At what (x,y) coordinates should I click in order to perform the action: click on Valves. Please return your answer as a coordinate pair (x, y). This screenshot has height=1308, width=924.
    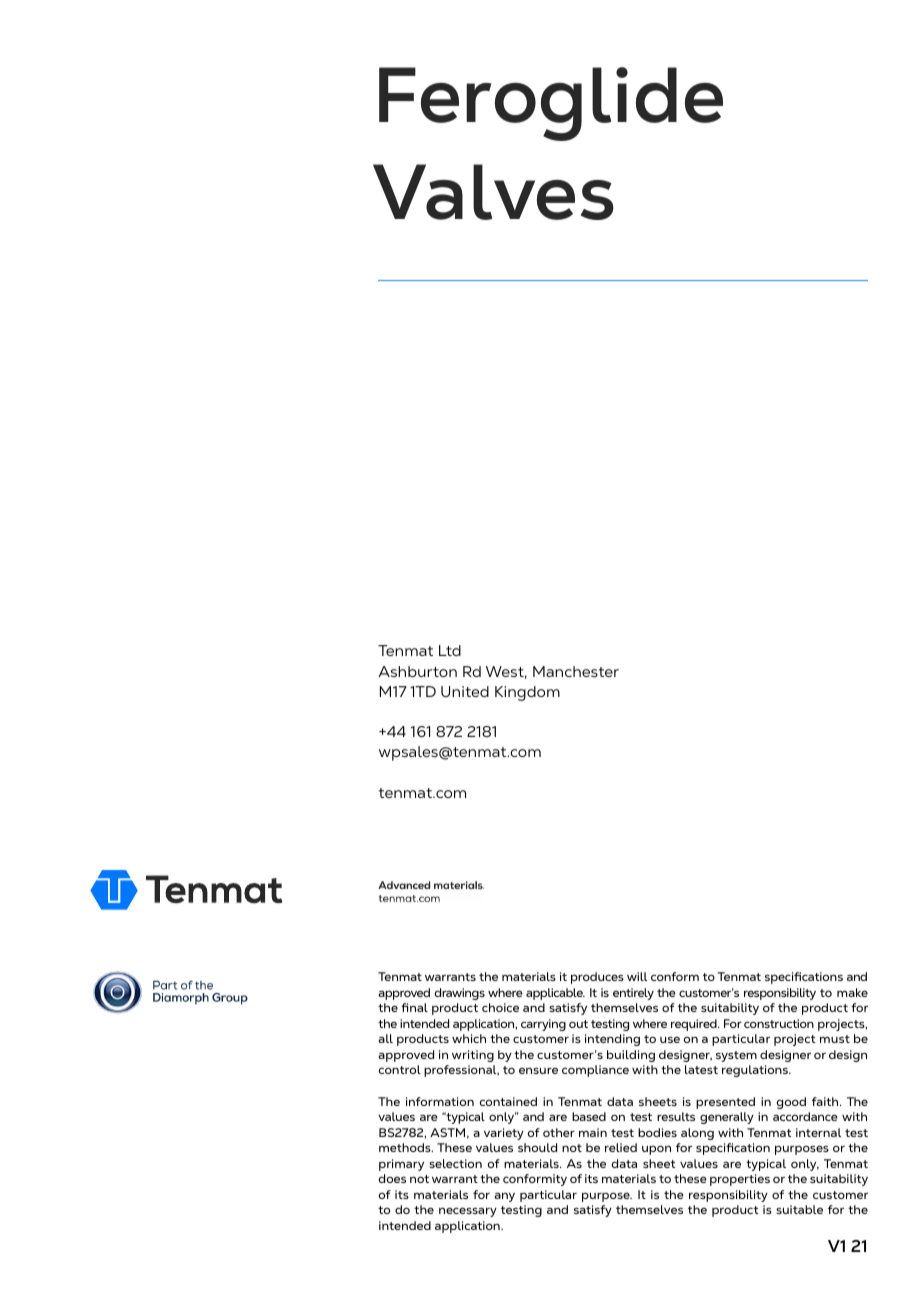
    Looking at the image, I should click on (493, 192).
